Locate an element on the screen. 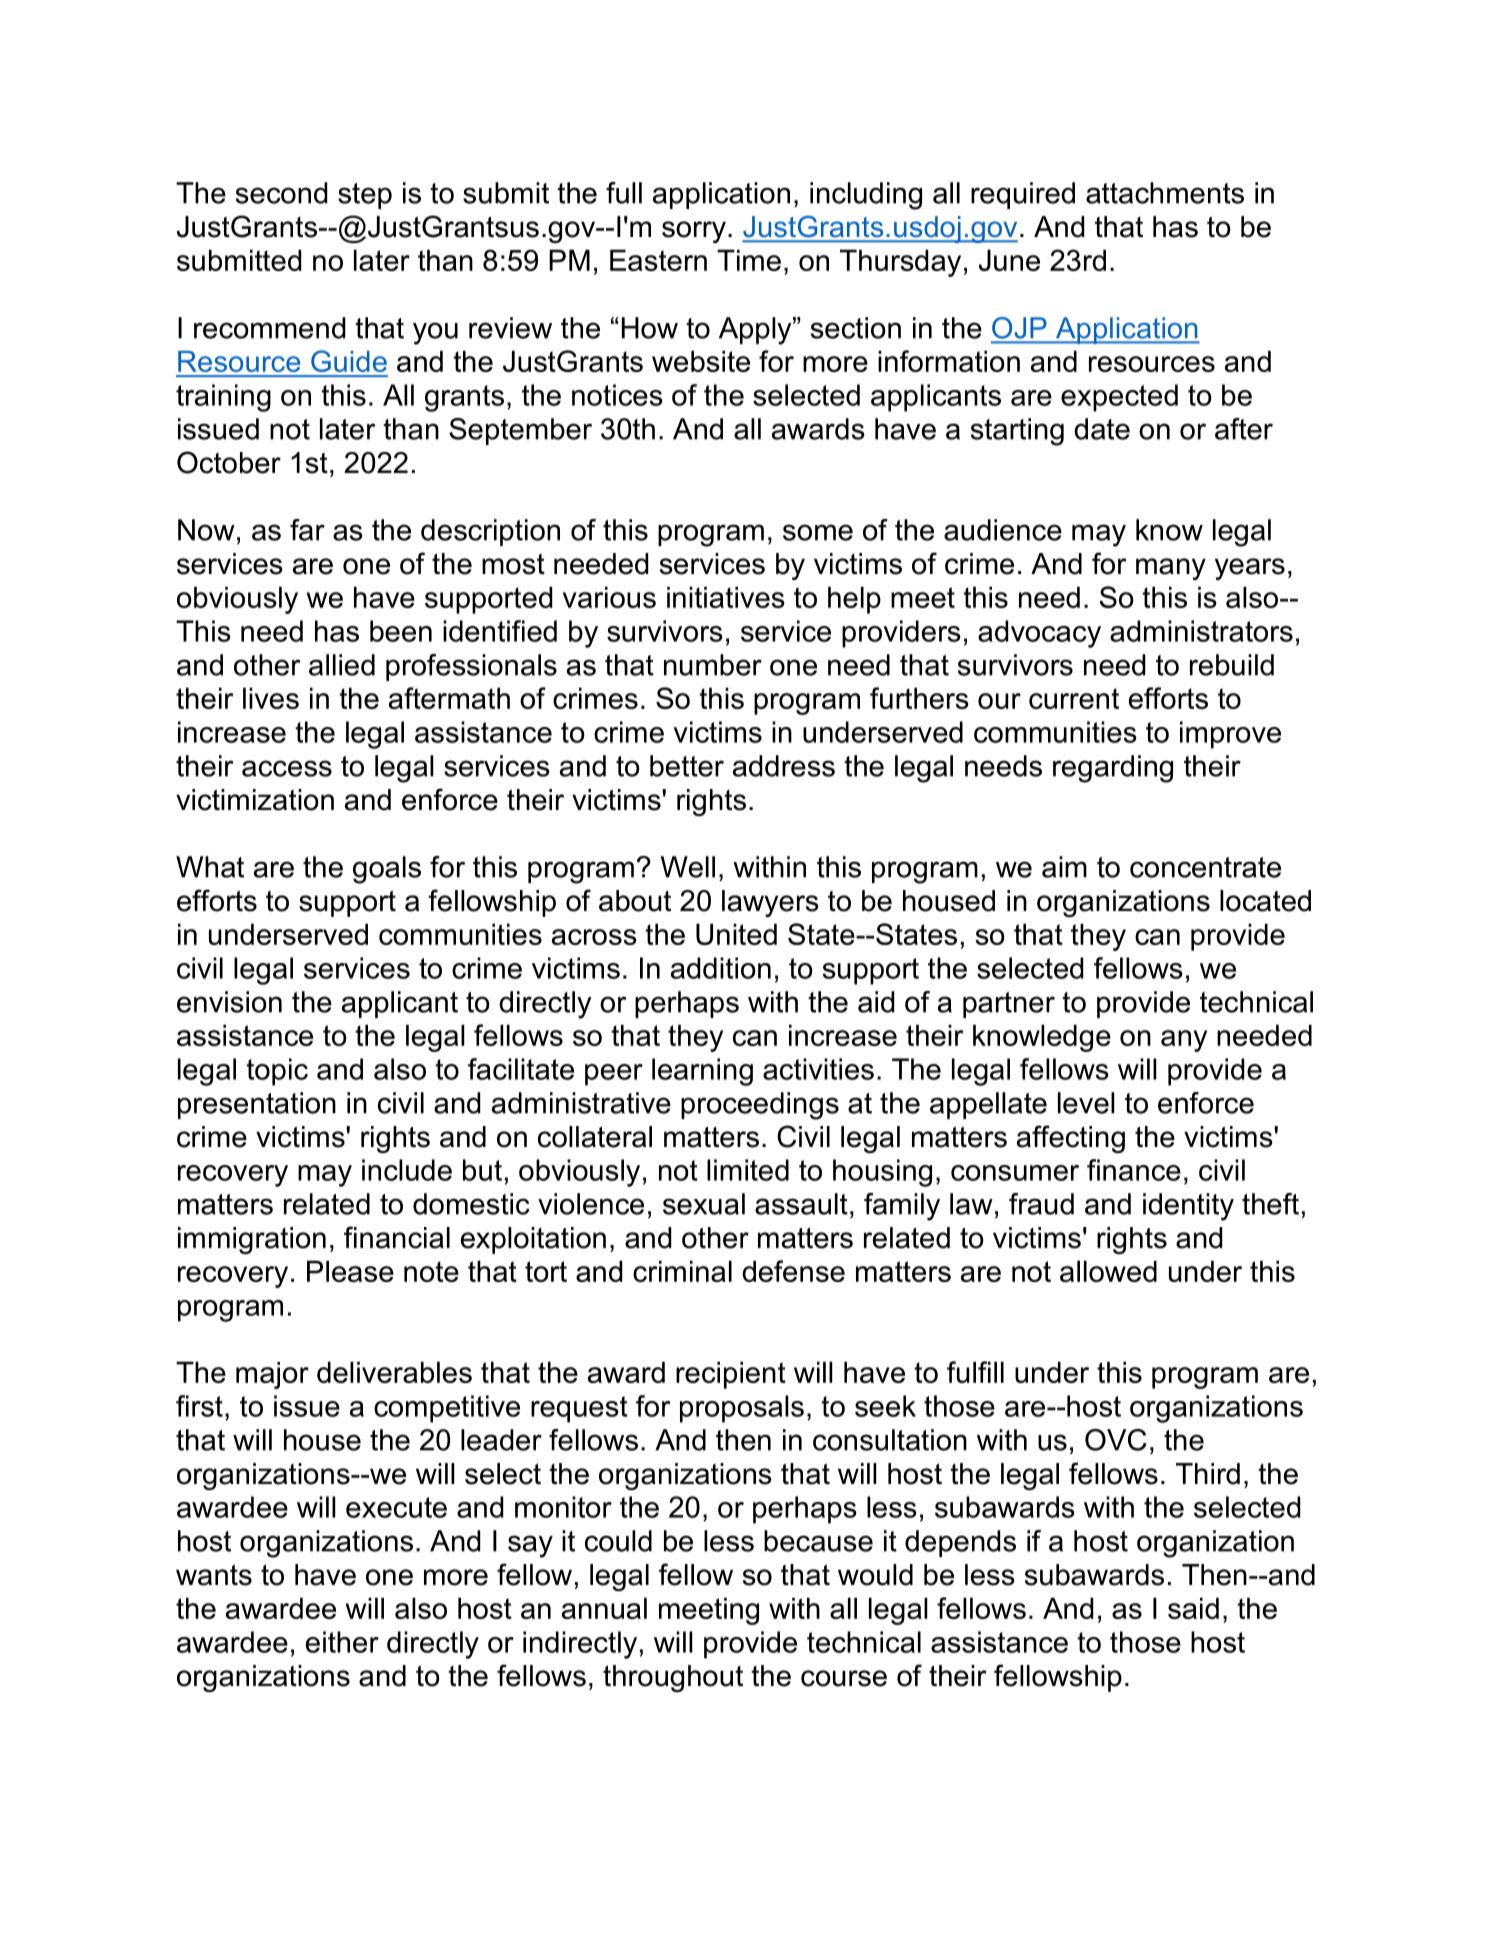  allied is located at coordinates (342, 665).
